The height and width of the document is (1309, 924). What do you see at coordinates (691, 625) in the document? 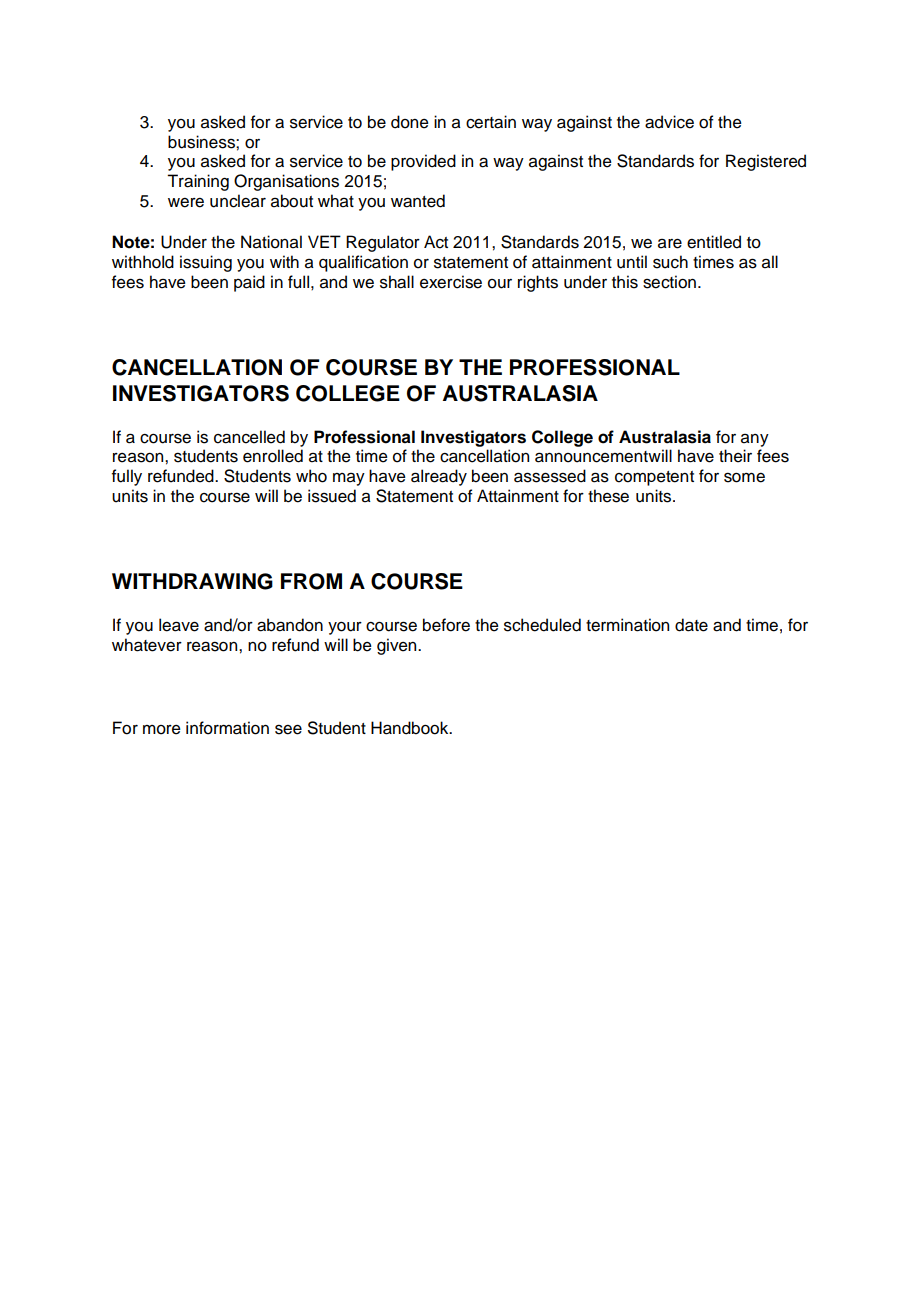
I see `date` at bounding box center [691, 625].
